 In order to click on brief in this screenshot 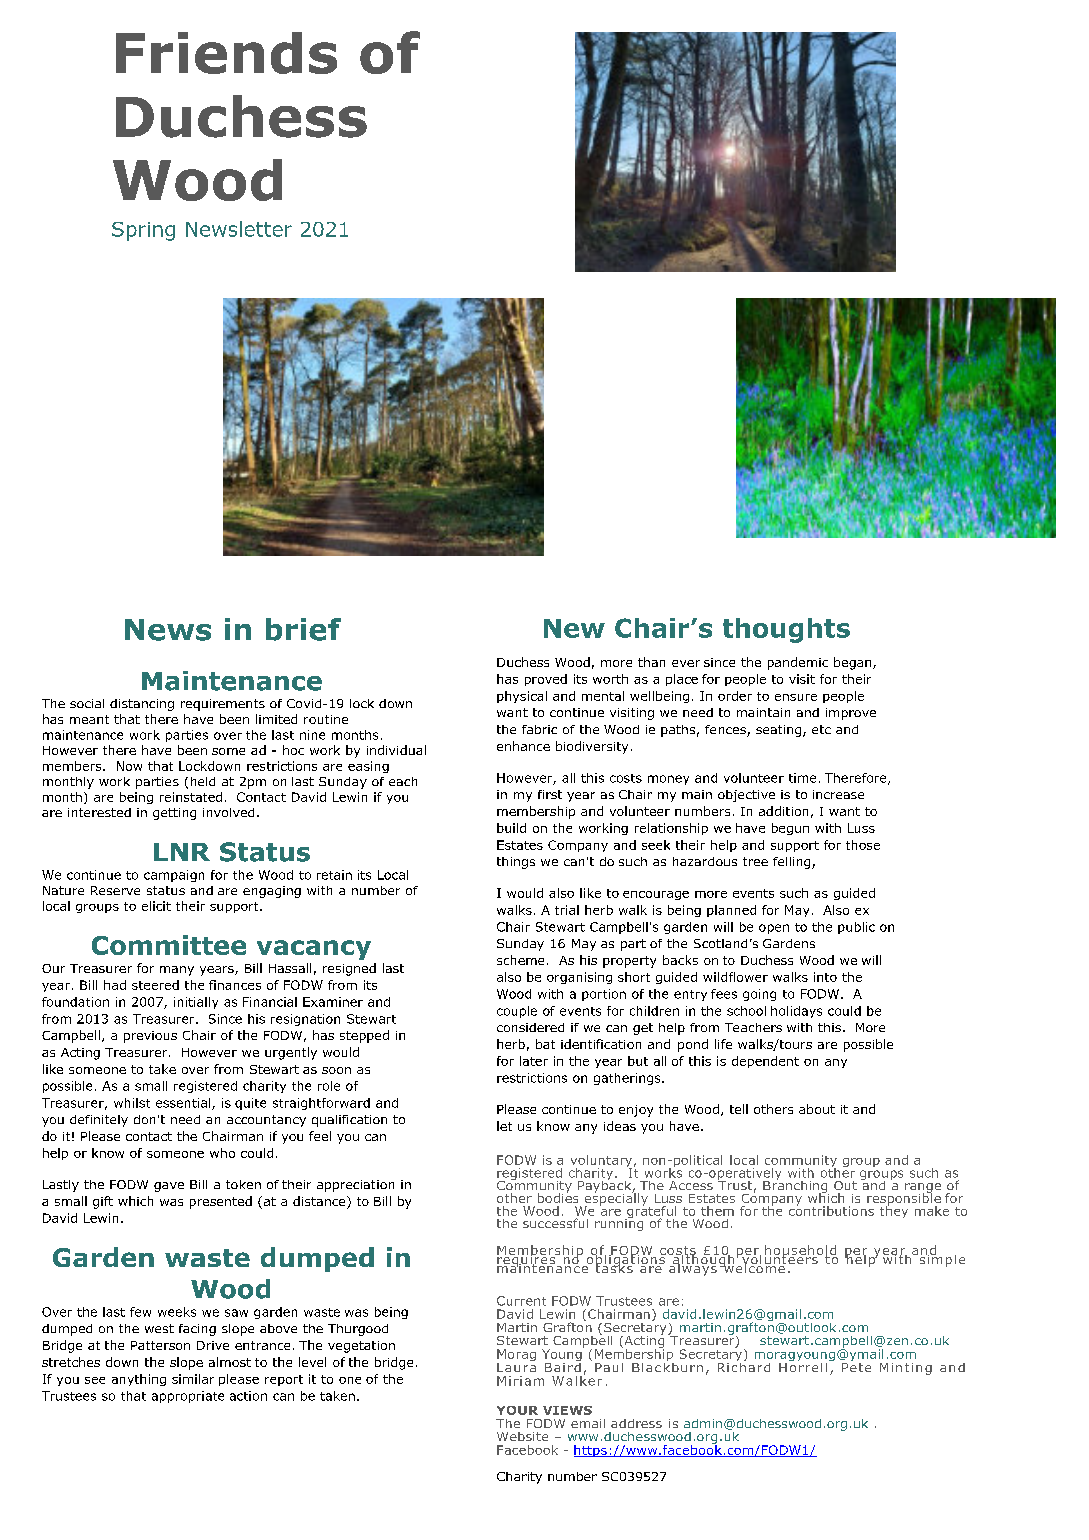, I will do `click(303, 629)`.
